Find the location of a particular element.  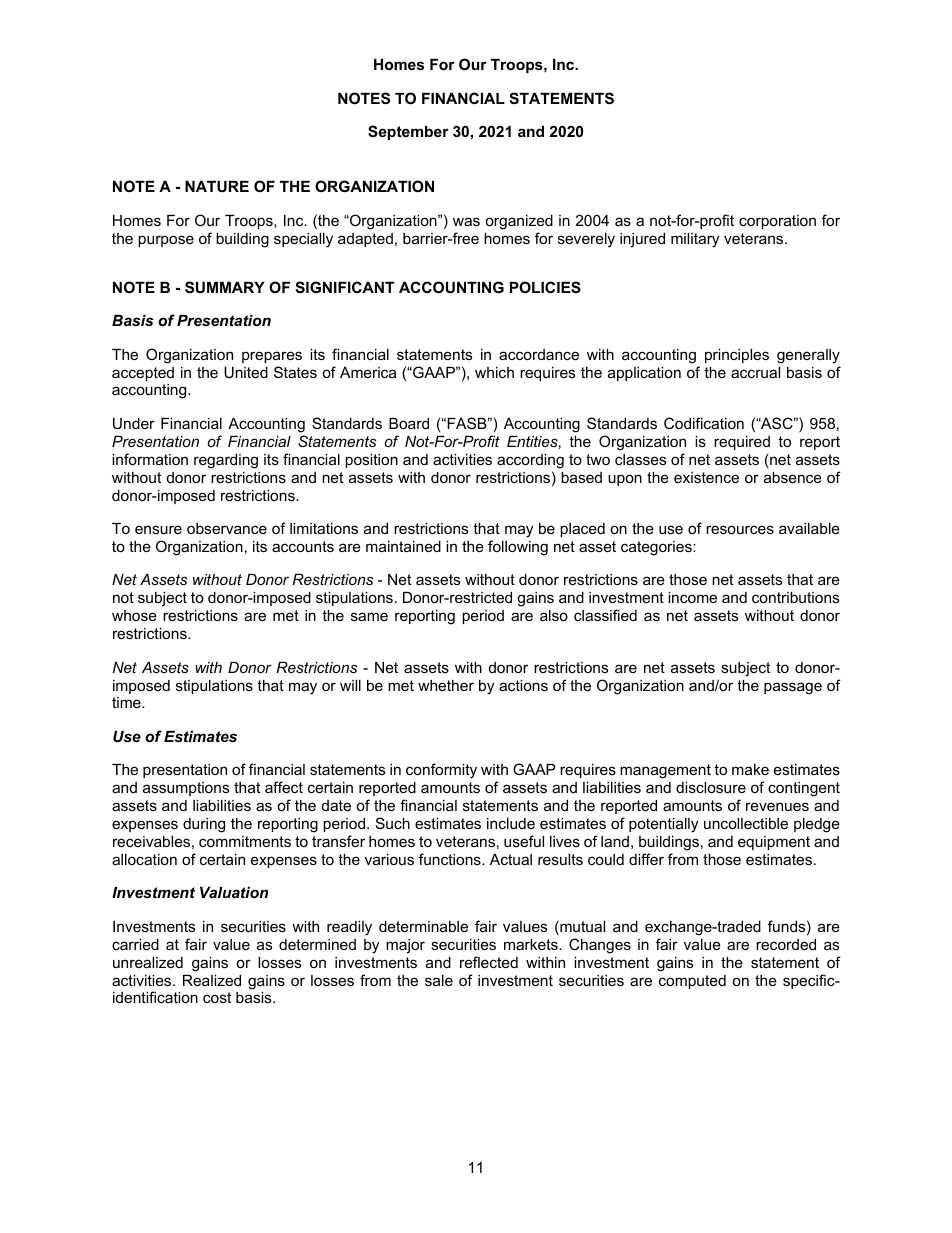

NATURE is located at coordinates (217, 186).
